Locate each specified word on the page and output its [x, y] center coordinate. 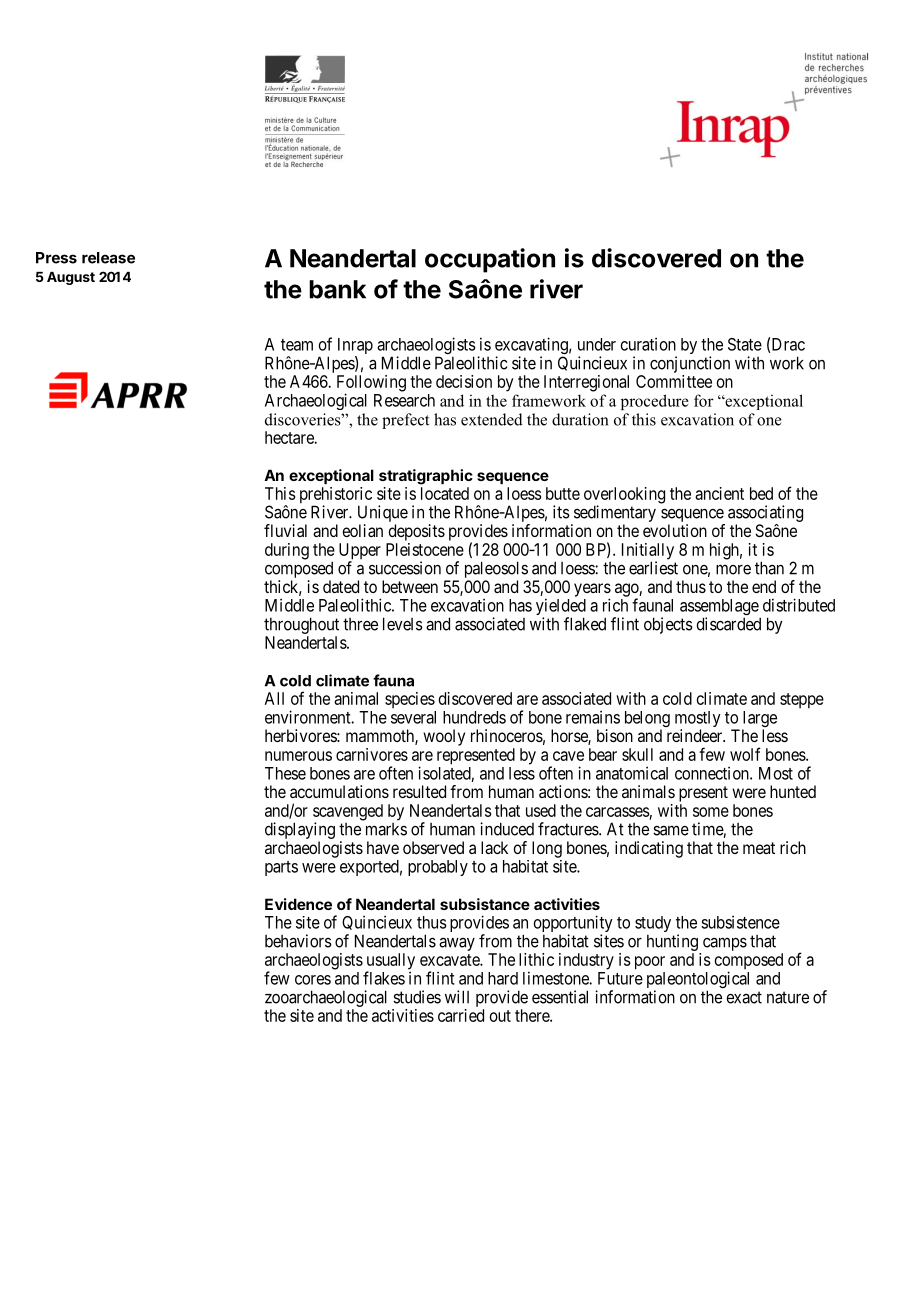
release [108, 258]
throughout [301, 625]
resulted [419, 791]
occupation [490, 260]
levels [403, 624]
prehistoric [336, 496]
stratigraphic [426, 477]
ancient [719, 493]
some [711, 812]
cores [313, 980]
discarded [728, 624]
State [745, 344]
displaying [300, 832]
